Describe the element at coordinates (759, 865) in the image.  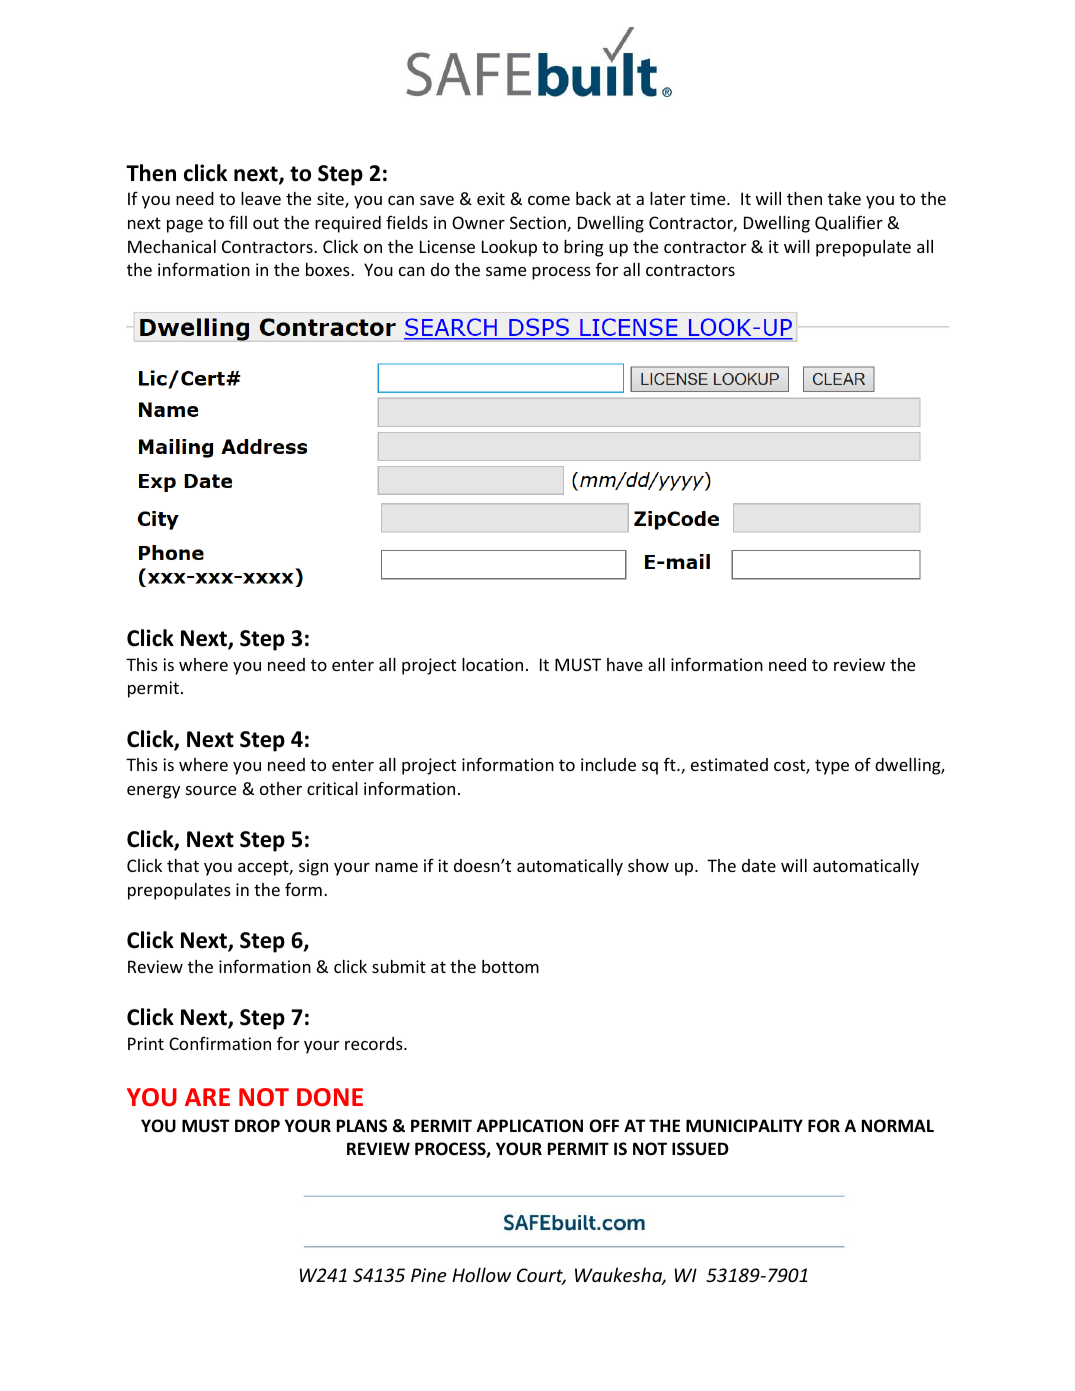
I see `date` at that location.
